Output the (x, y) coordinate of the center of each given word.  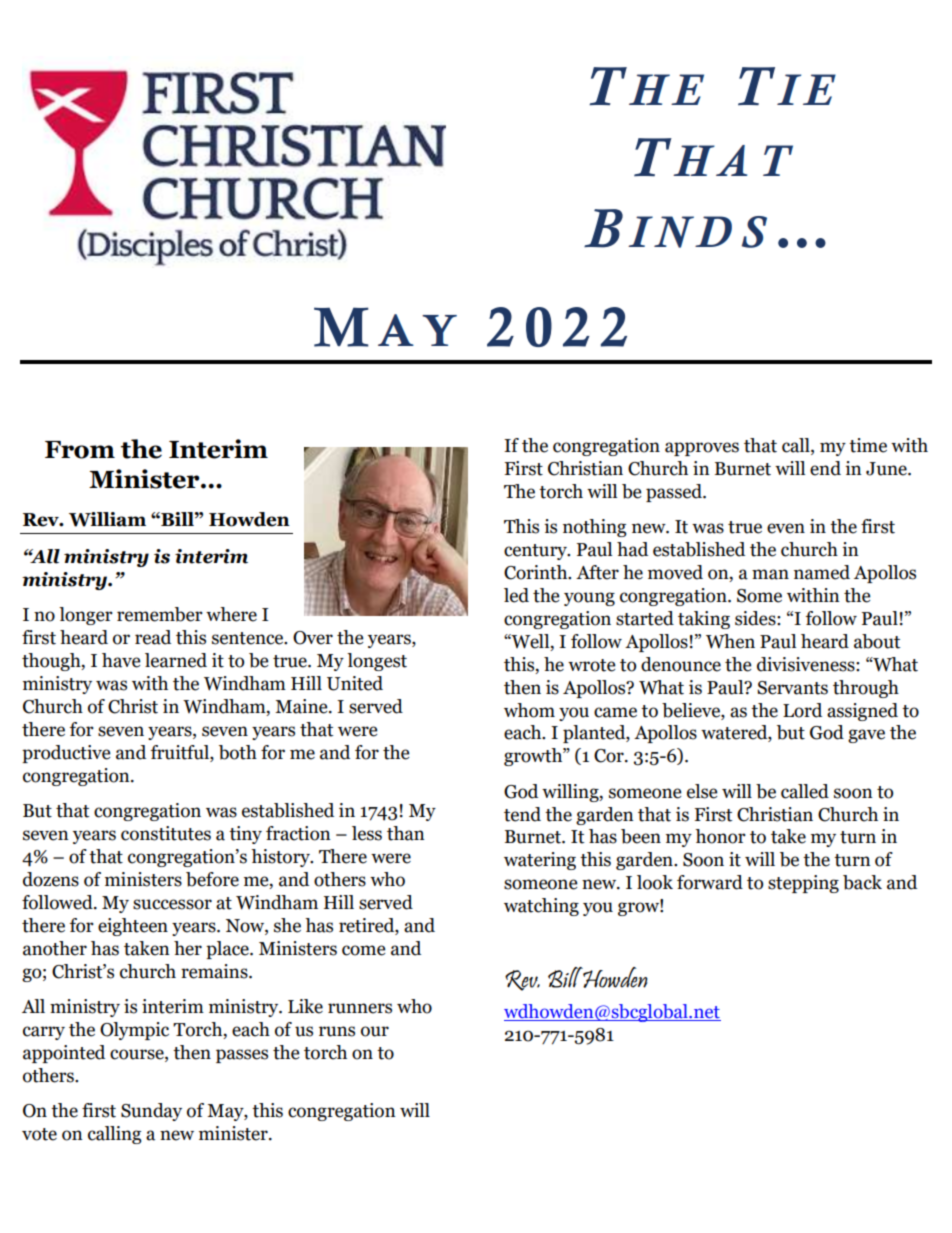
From (80, 450)
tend (522, 814)
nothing (595, 528)
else (702, 791)
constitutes (166, 833)
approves (702, 449)
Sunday (151, 1112)
